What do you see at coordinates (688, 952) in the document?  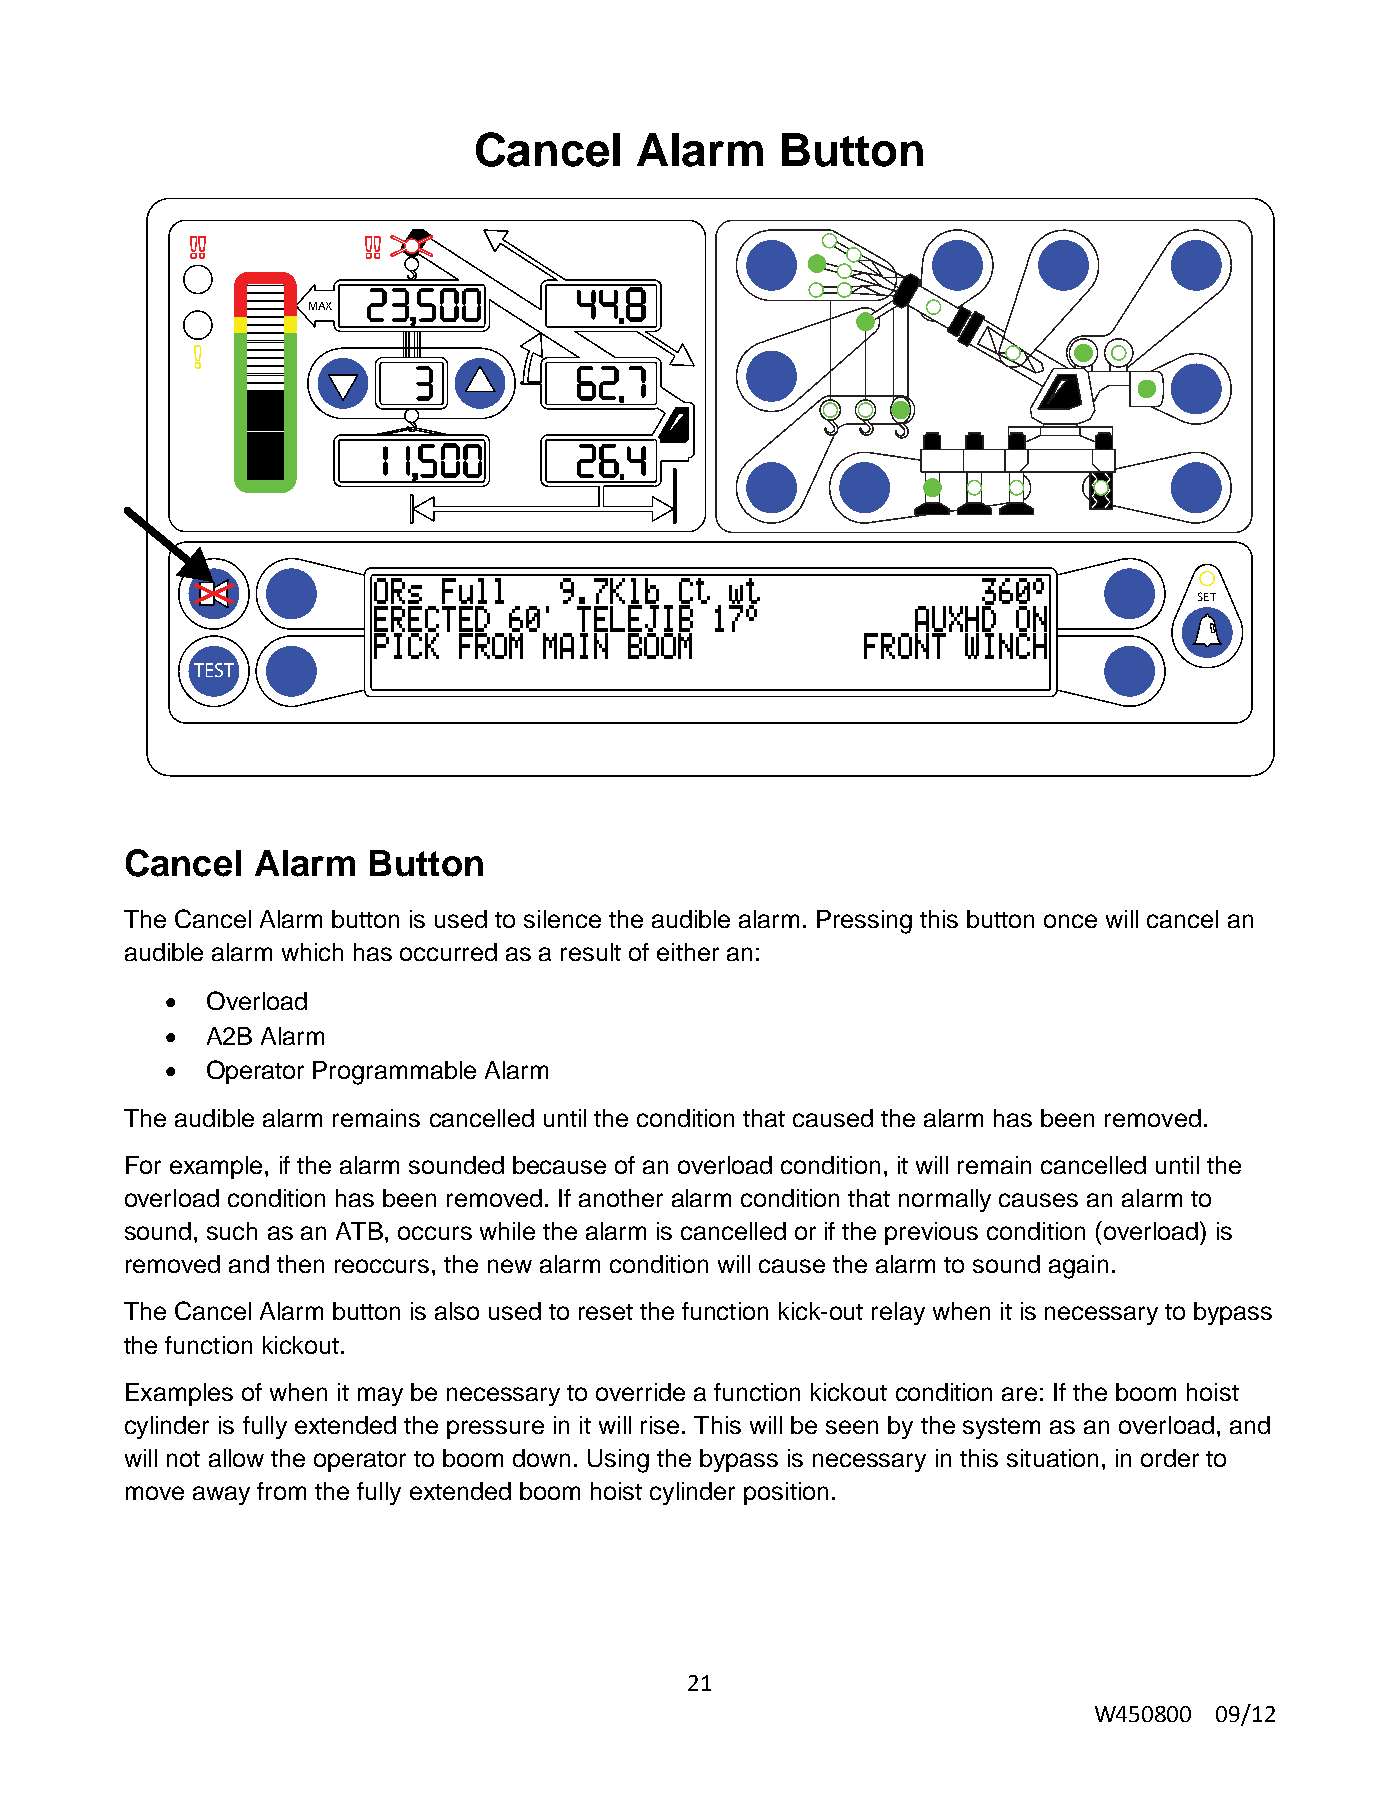 I see `either` at bounding box center [688, 952].
